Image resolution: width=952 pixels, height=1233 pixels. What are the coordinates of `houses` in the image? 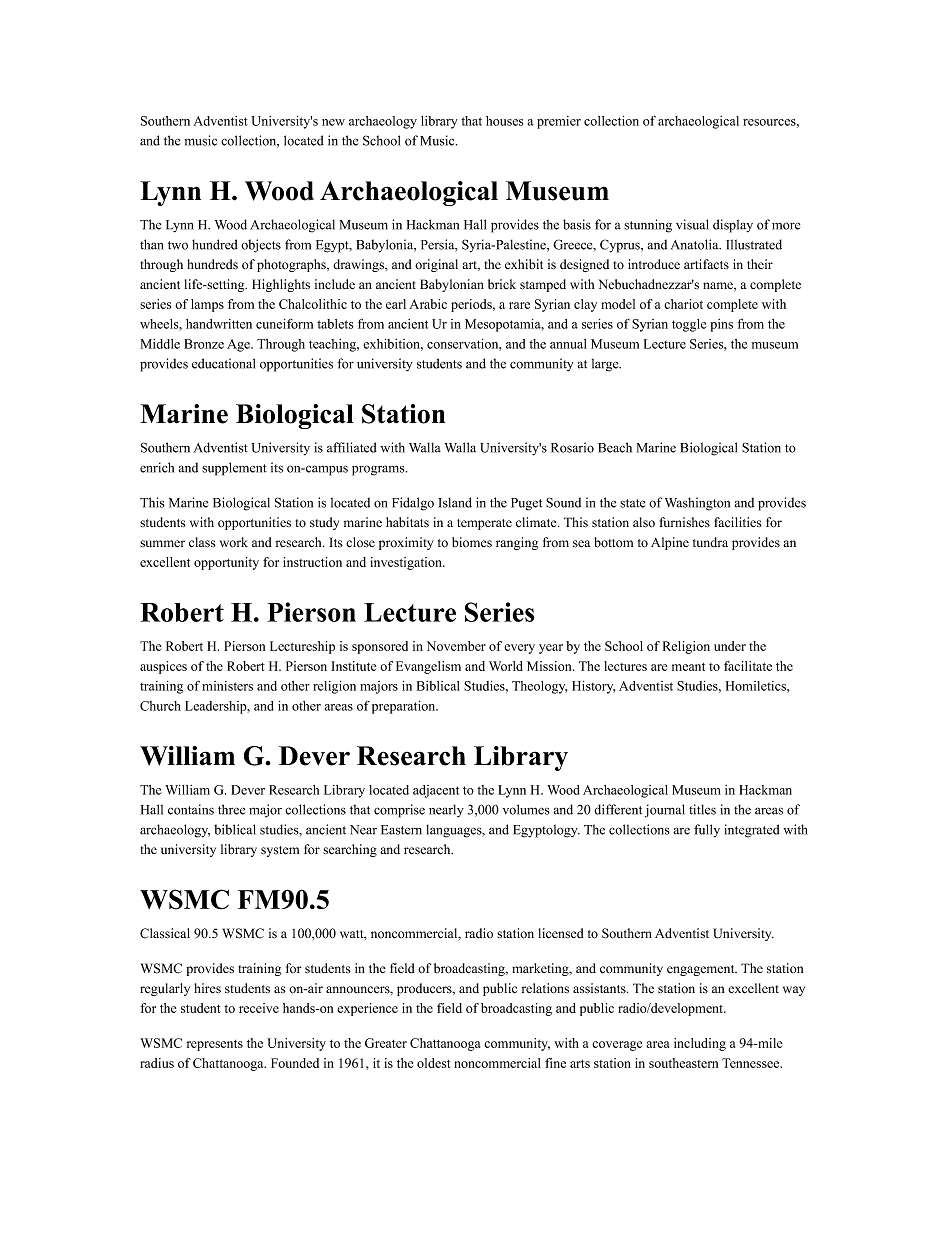 It's located at (504, 121).
